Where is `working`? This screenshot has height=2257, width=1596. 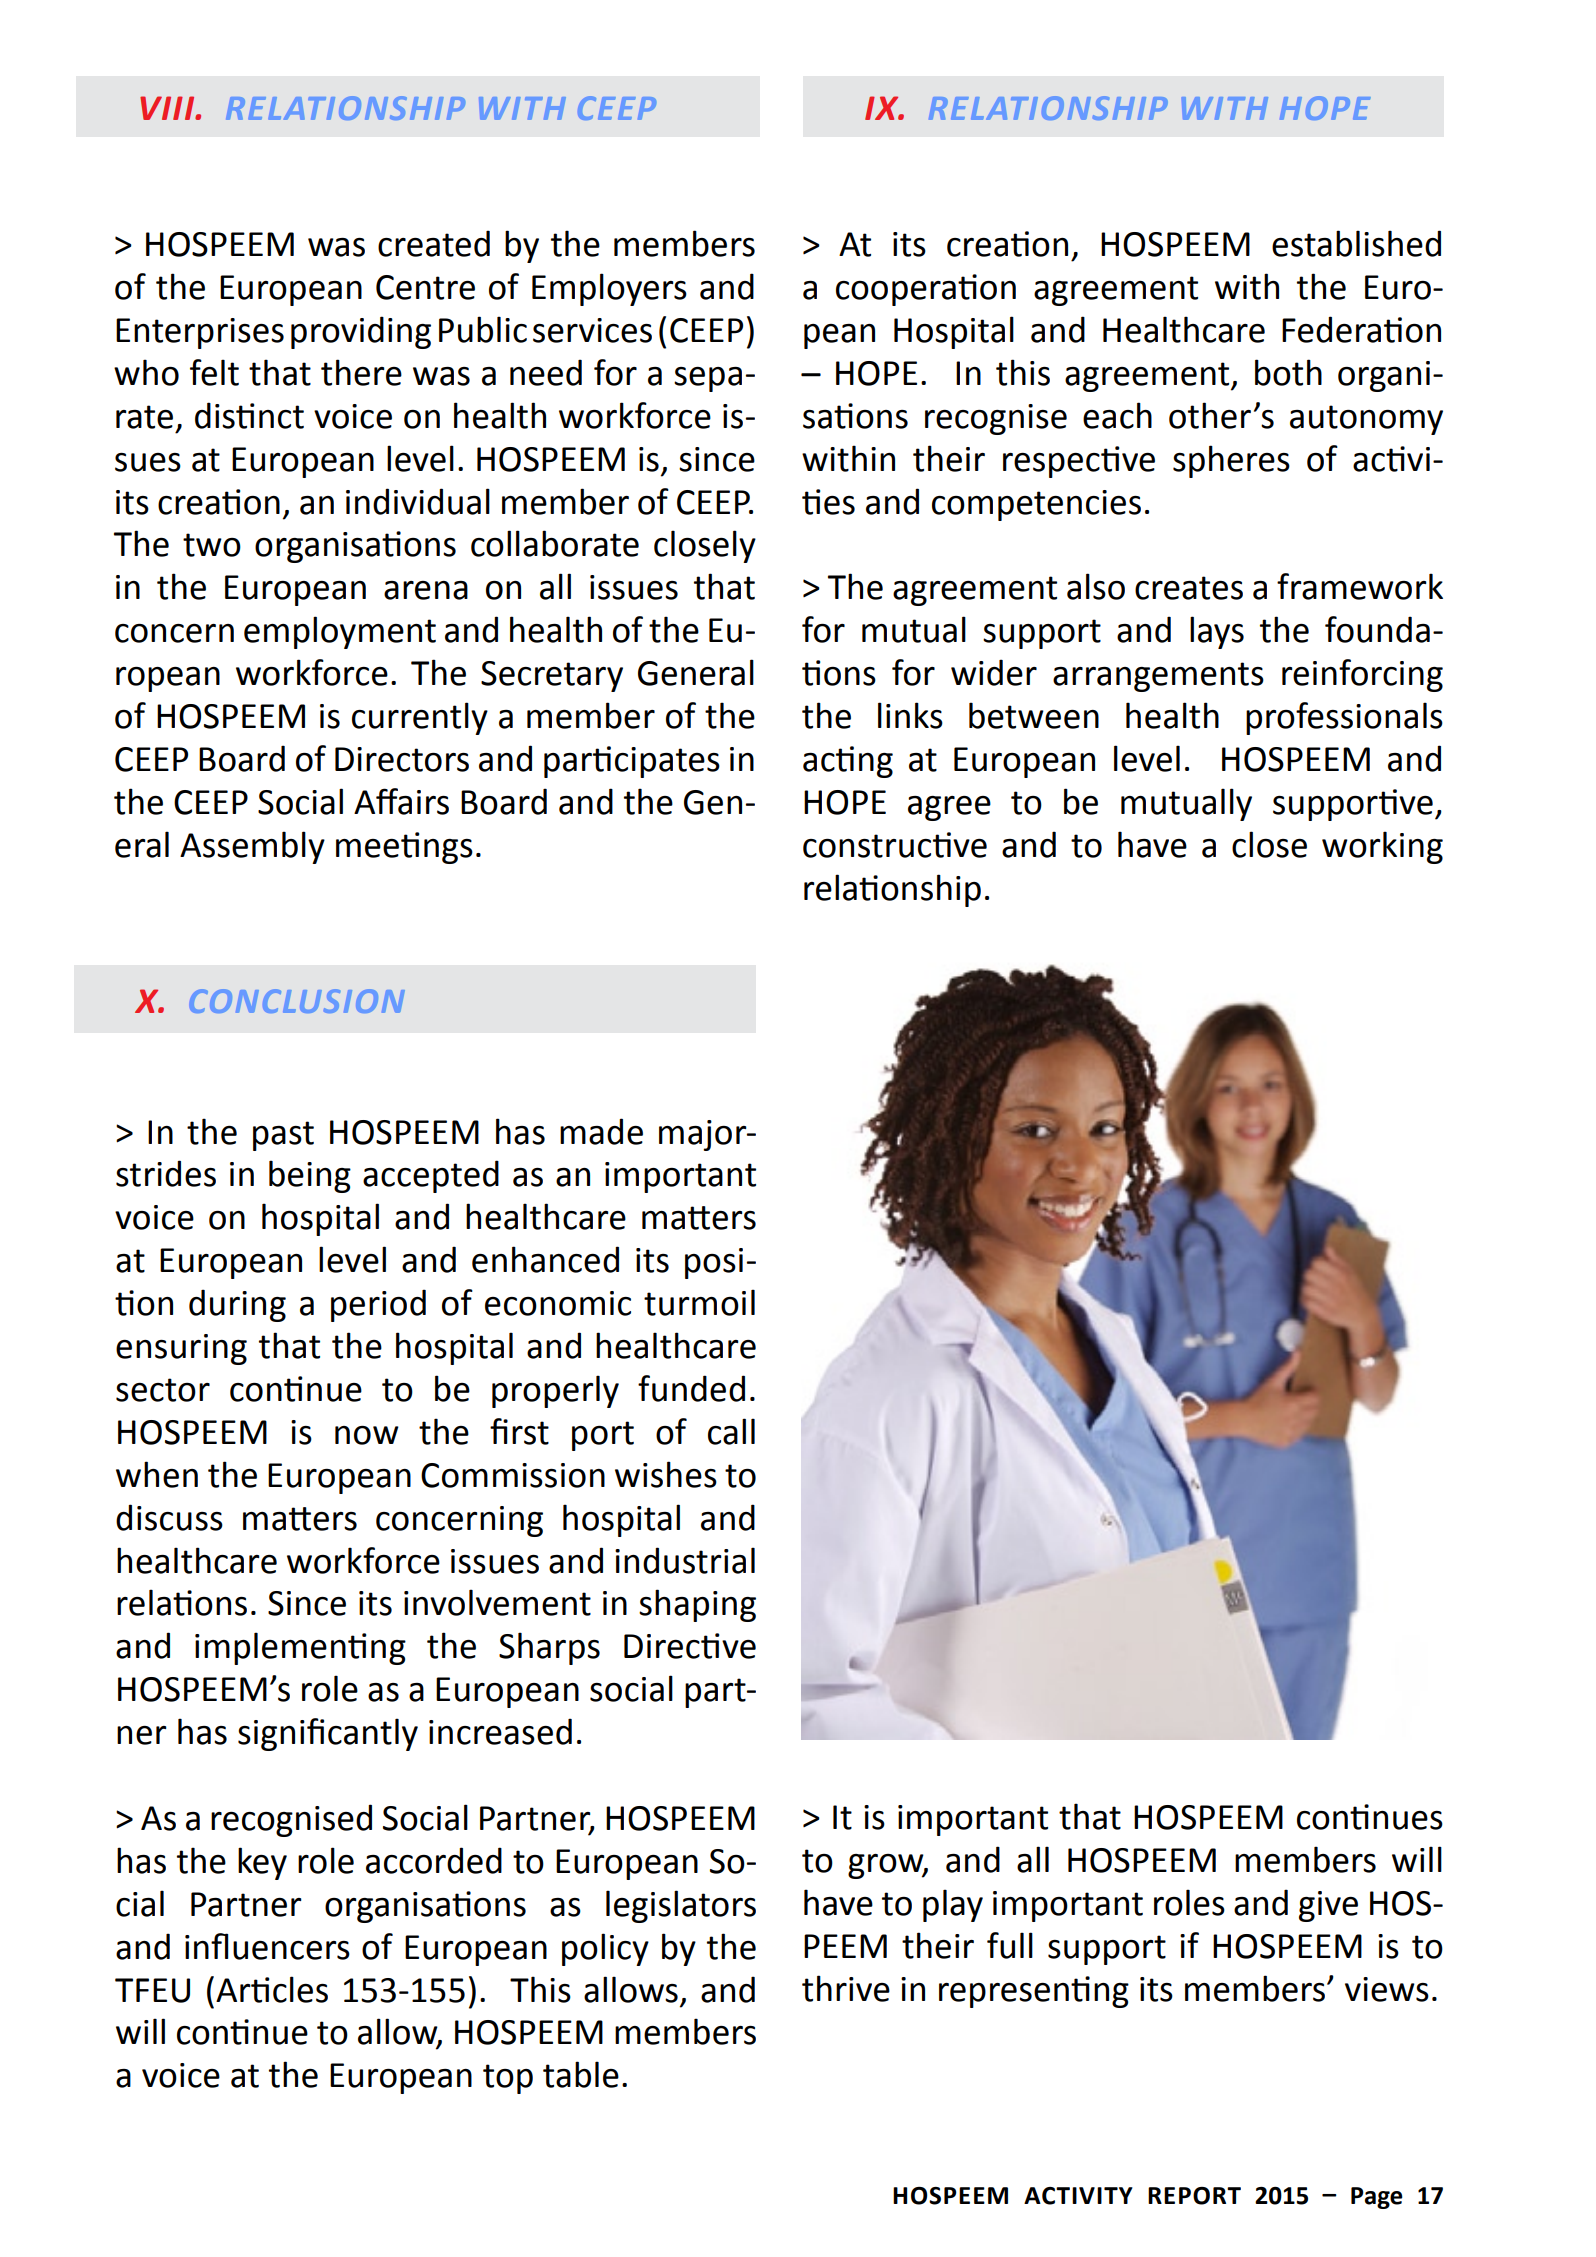 working is located at coordinates (1382, 847).
